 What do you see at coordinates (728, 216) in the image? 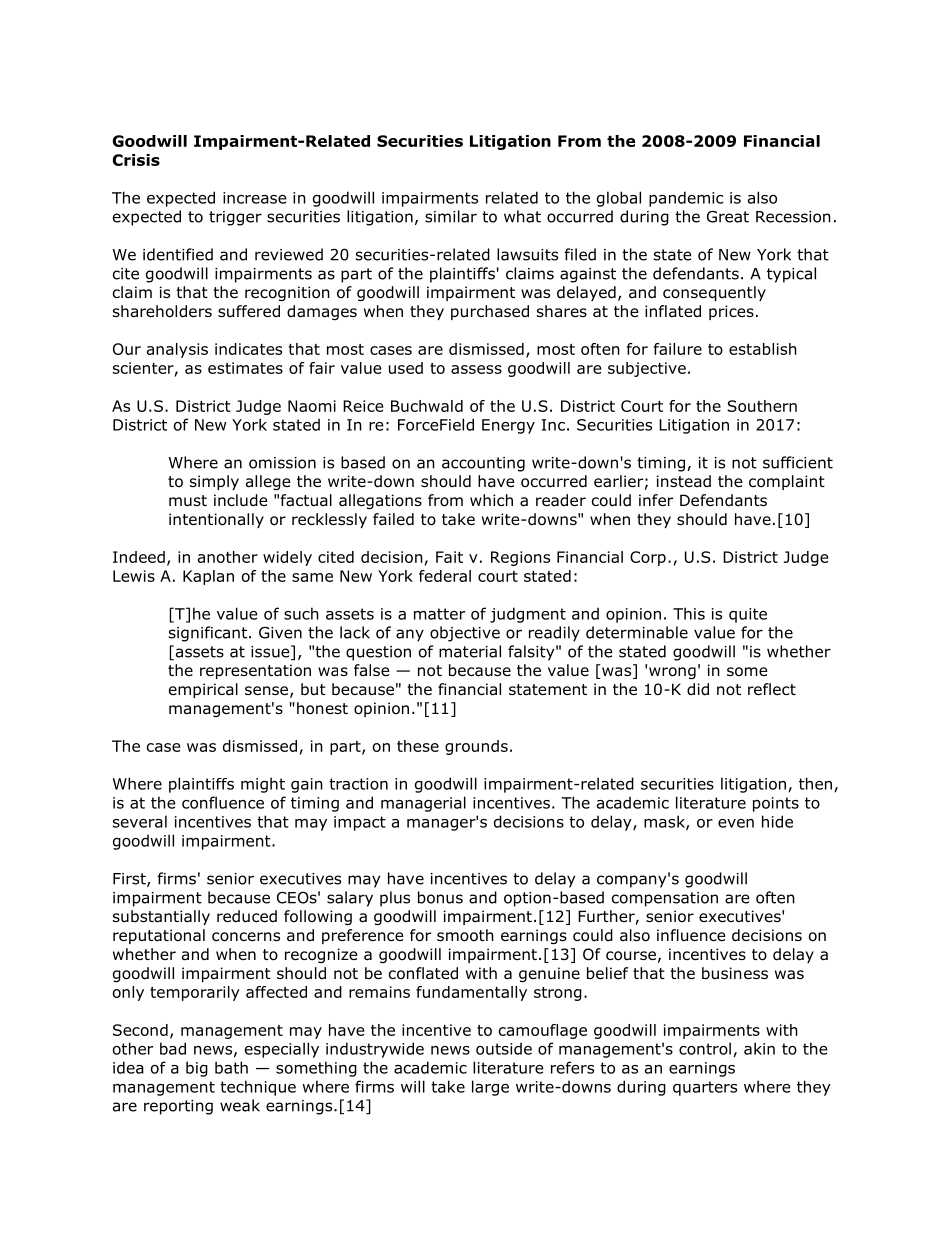
I see `Great` at bounding box center [728, 216].
